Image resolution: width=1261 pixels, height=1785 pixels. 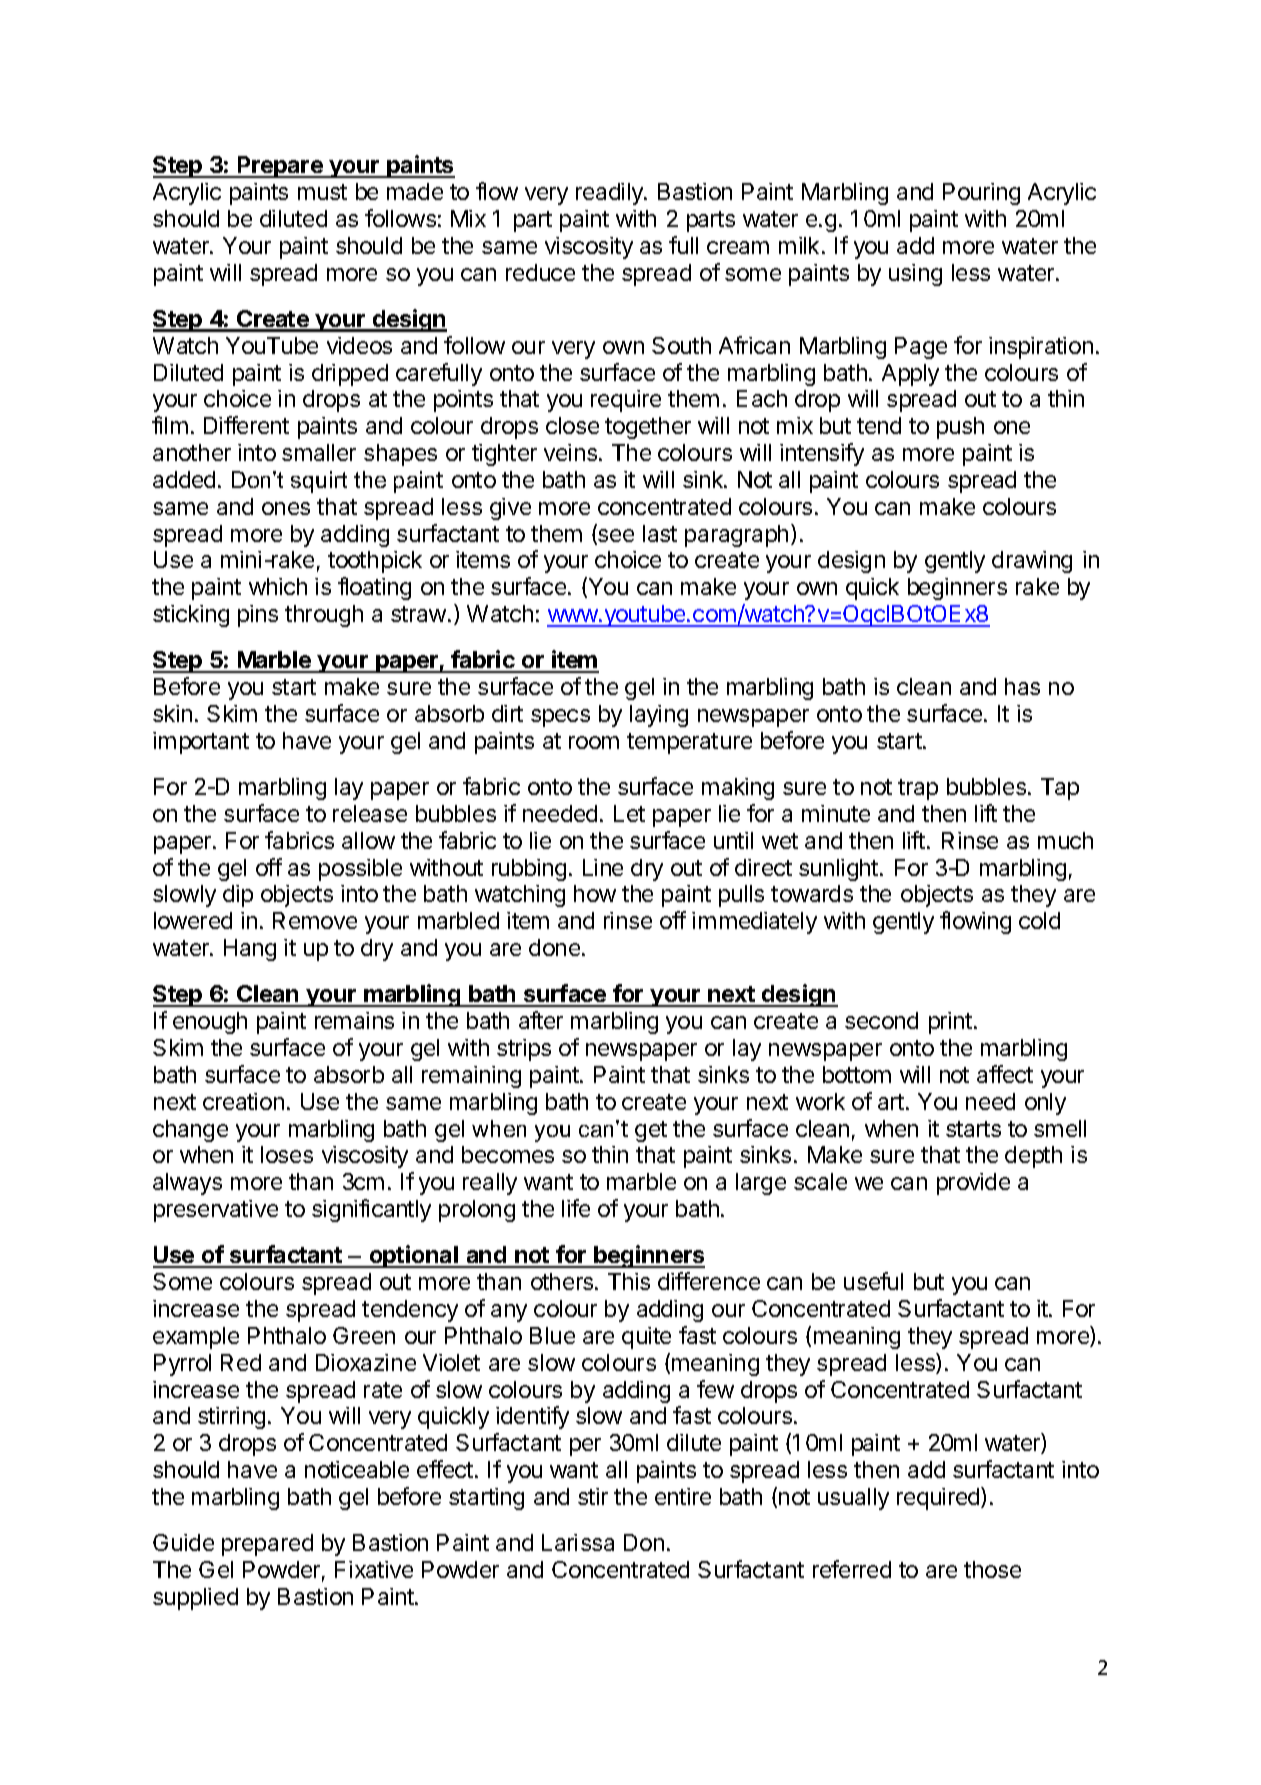 What do you see at coordinates (183, 1542) in the screenshot?
I see `Guide` at bounding box center [183, 1542].
